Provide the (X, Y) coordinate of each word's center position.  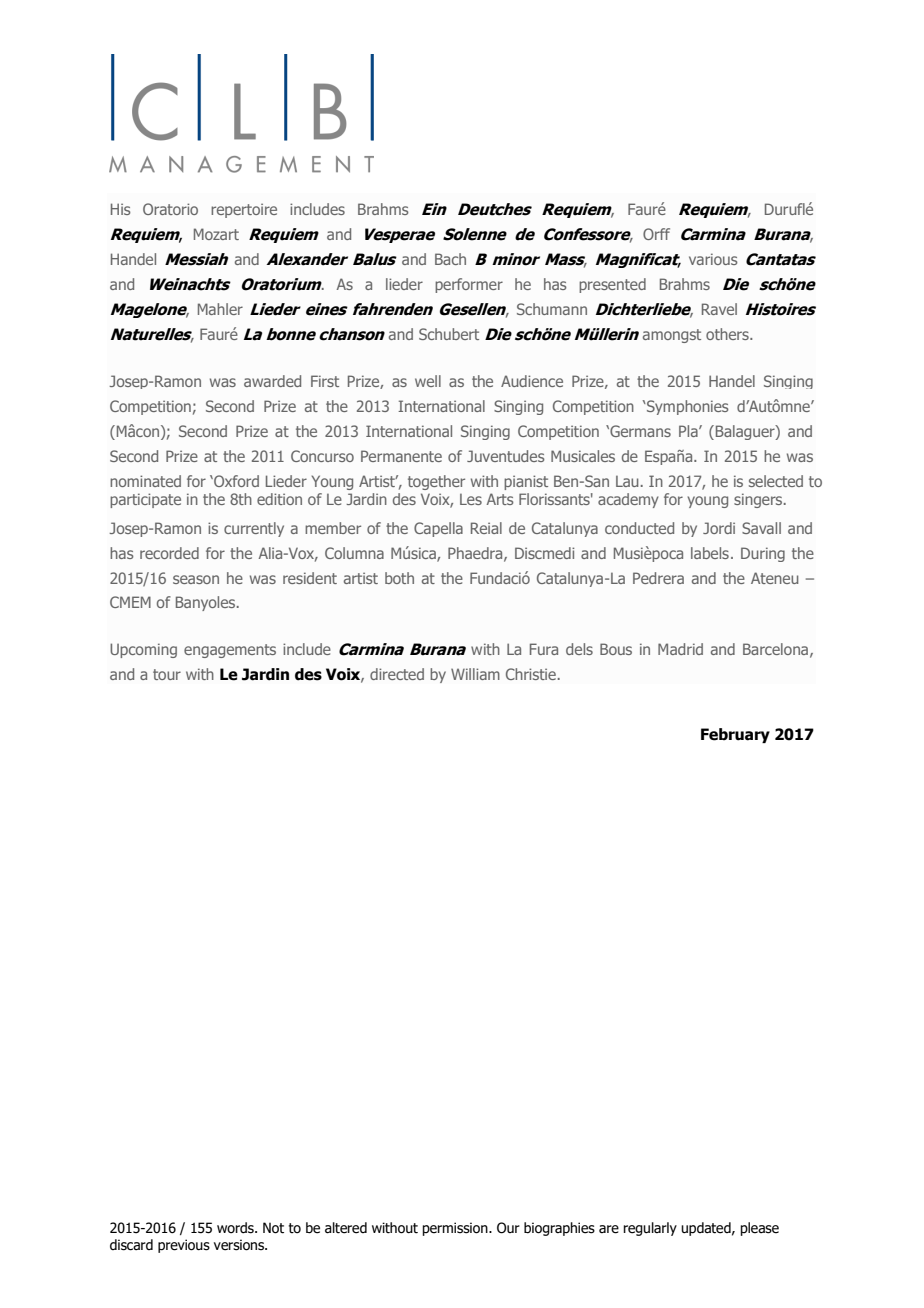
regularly (650, 1229)
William (475, 674)
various (713, 259)
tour (167, 674)
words (236, 1228)
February (735, 735)
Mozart (216, 234)
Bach (450, 259)
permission (456, 1229)
